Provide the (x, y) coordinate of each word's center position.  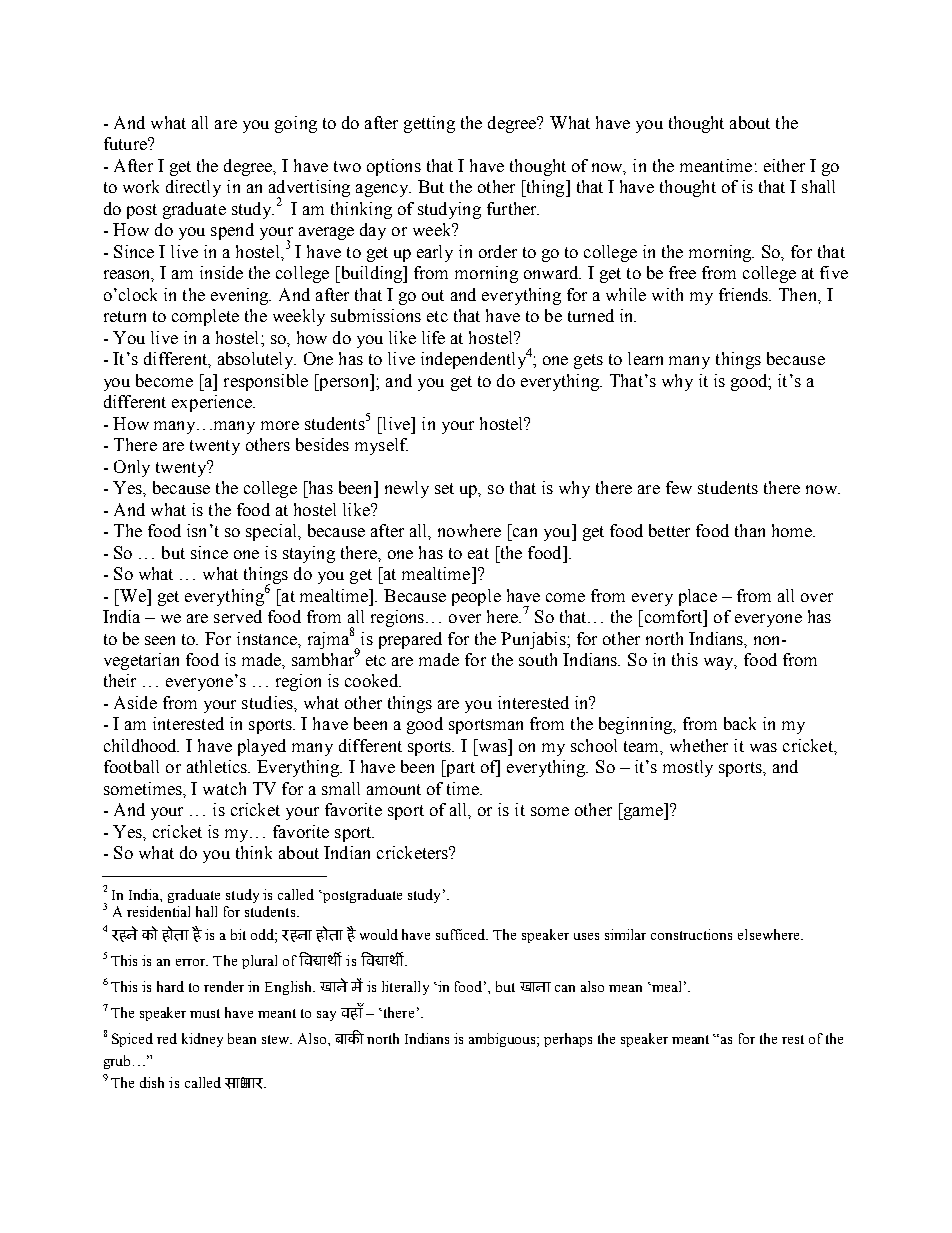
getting (429, 124)
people (476, 597)
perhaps (568, 1040)
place (698, 597)
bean (242, 1038)
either (784, 165)
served (238, 616)
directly (193, 188)
